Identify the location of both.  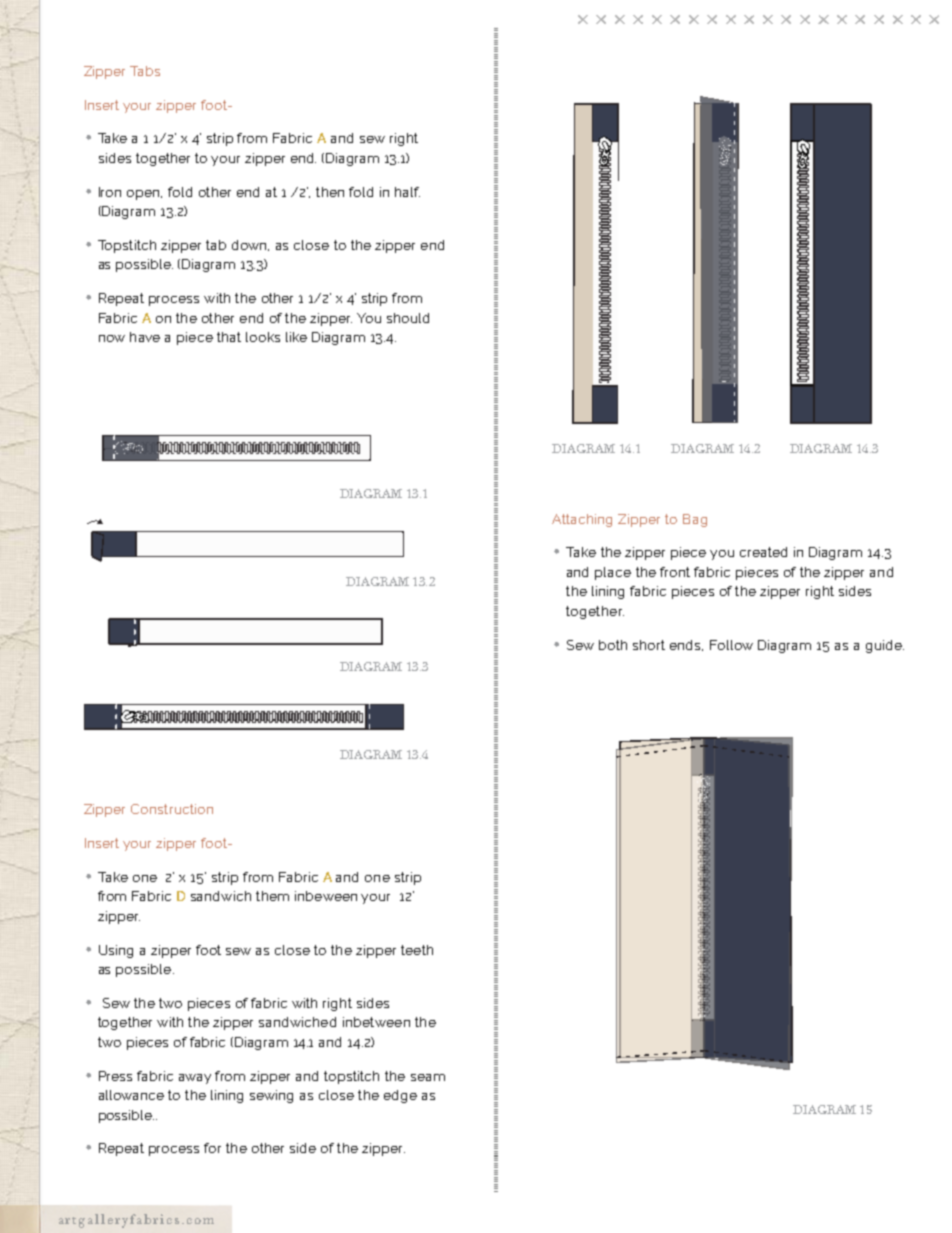
(613, 645).
